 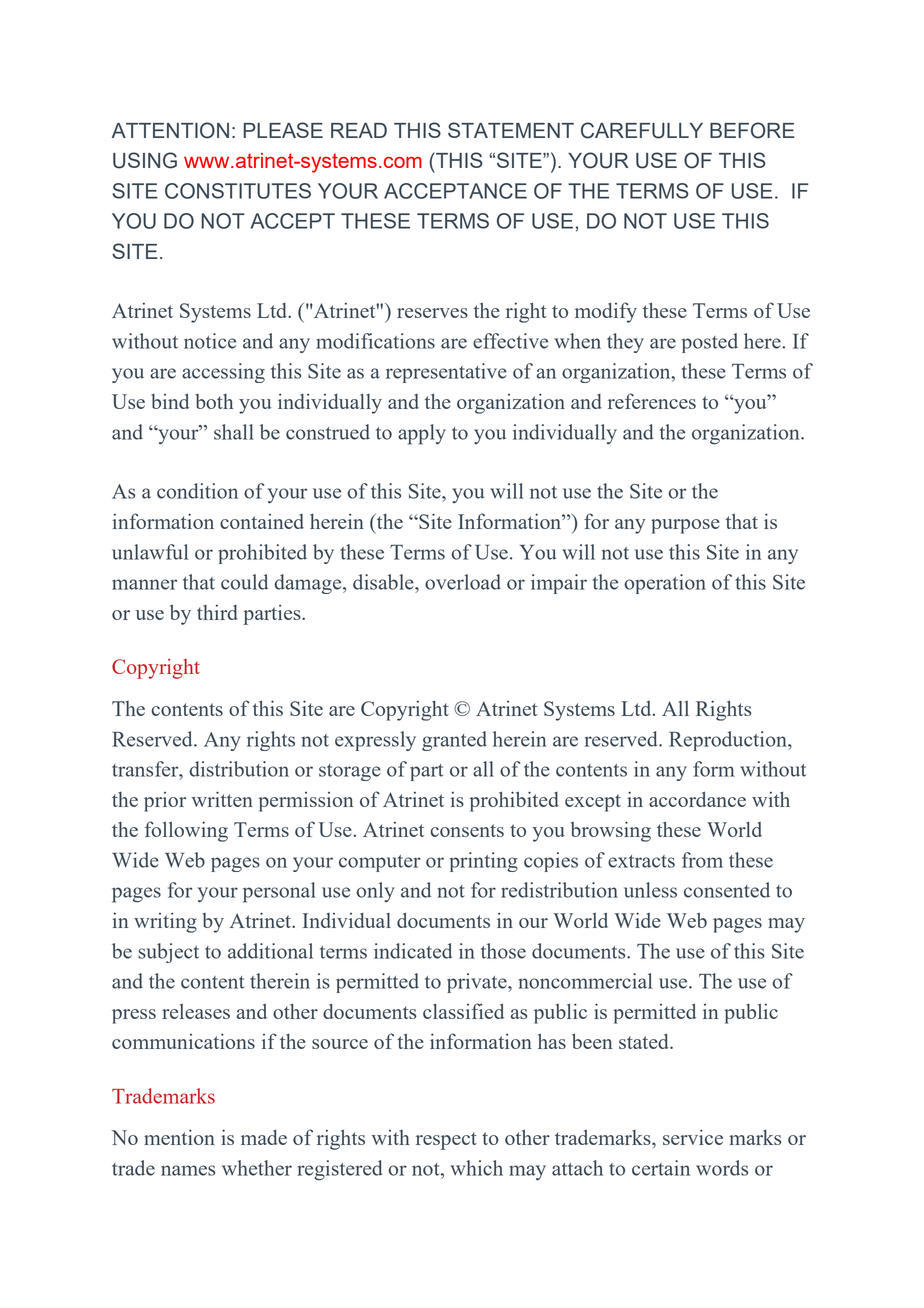 I want to click on operation, so click(x=665, y=584).
